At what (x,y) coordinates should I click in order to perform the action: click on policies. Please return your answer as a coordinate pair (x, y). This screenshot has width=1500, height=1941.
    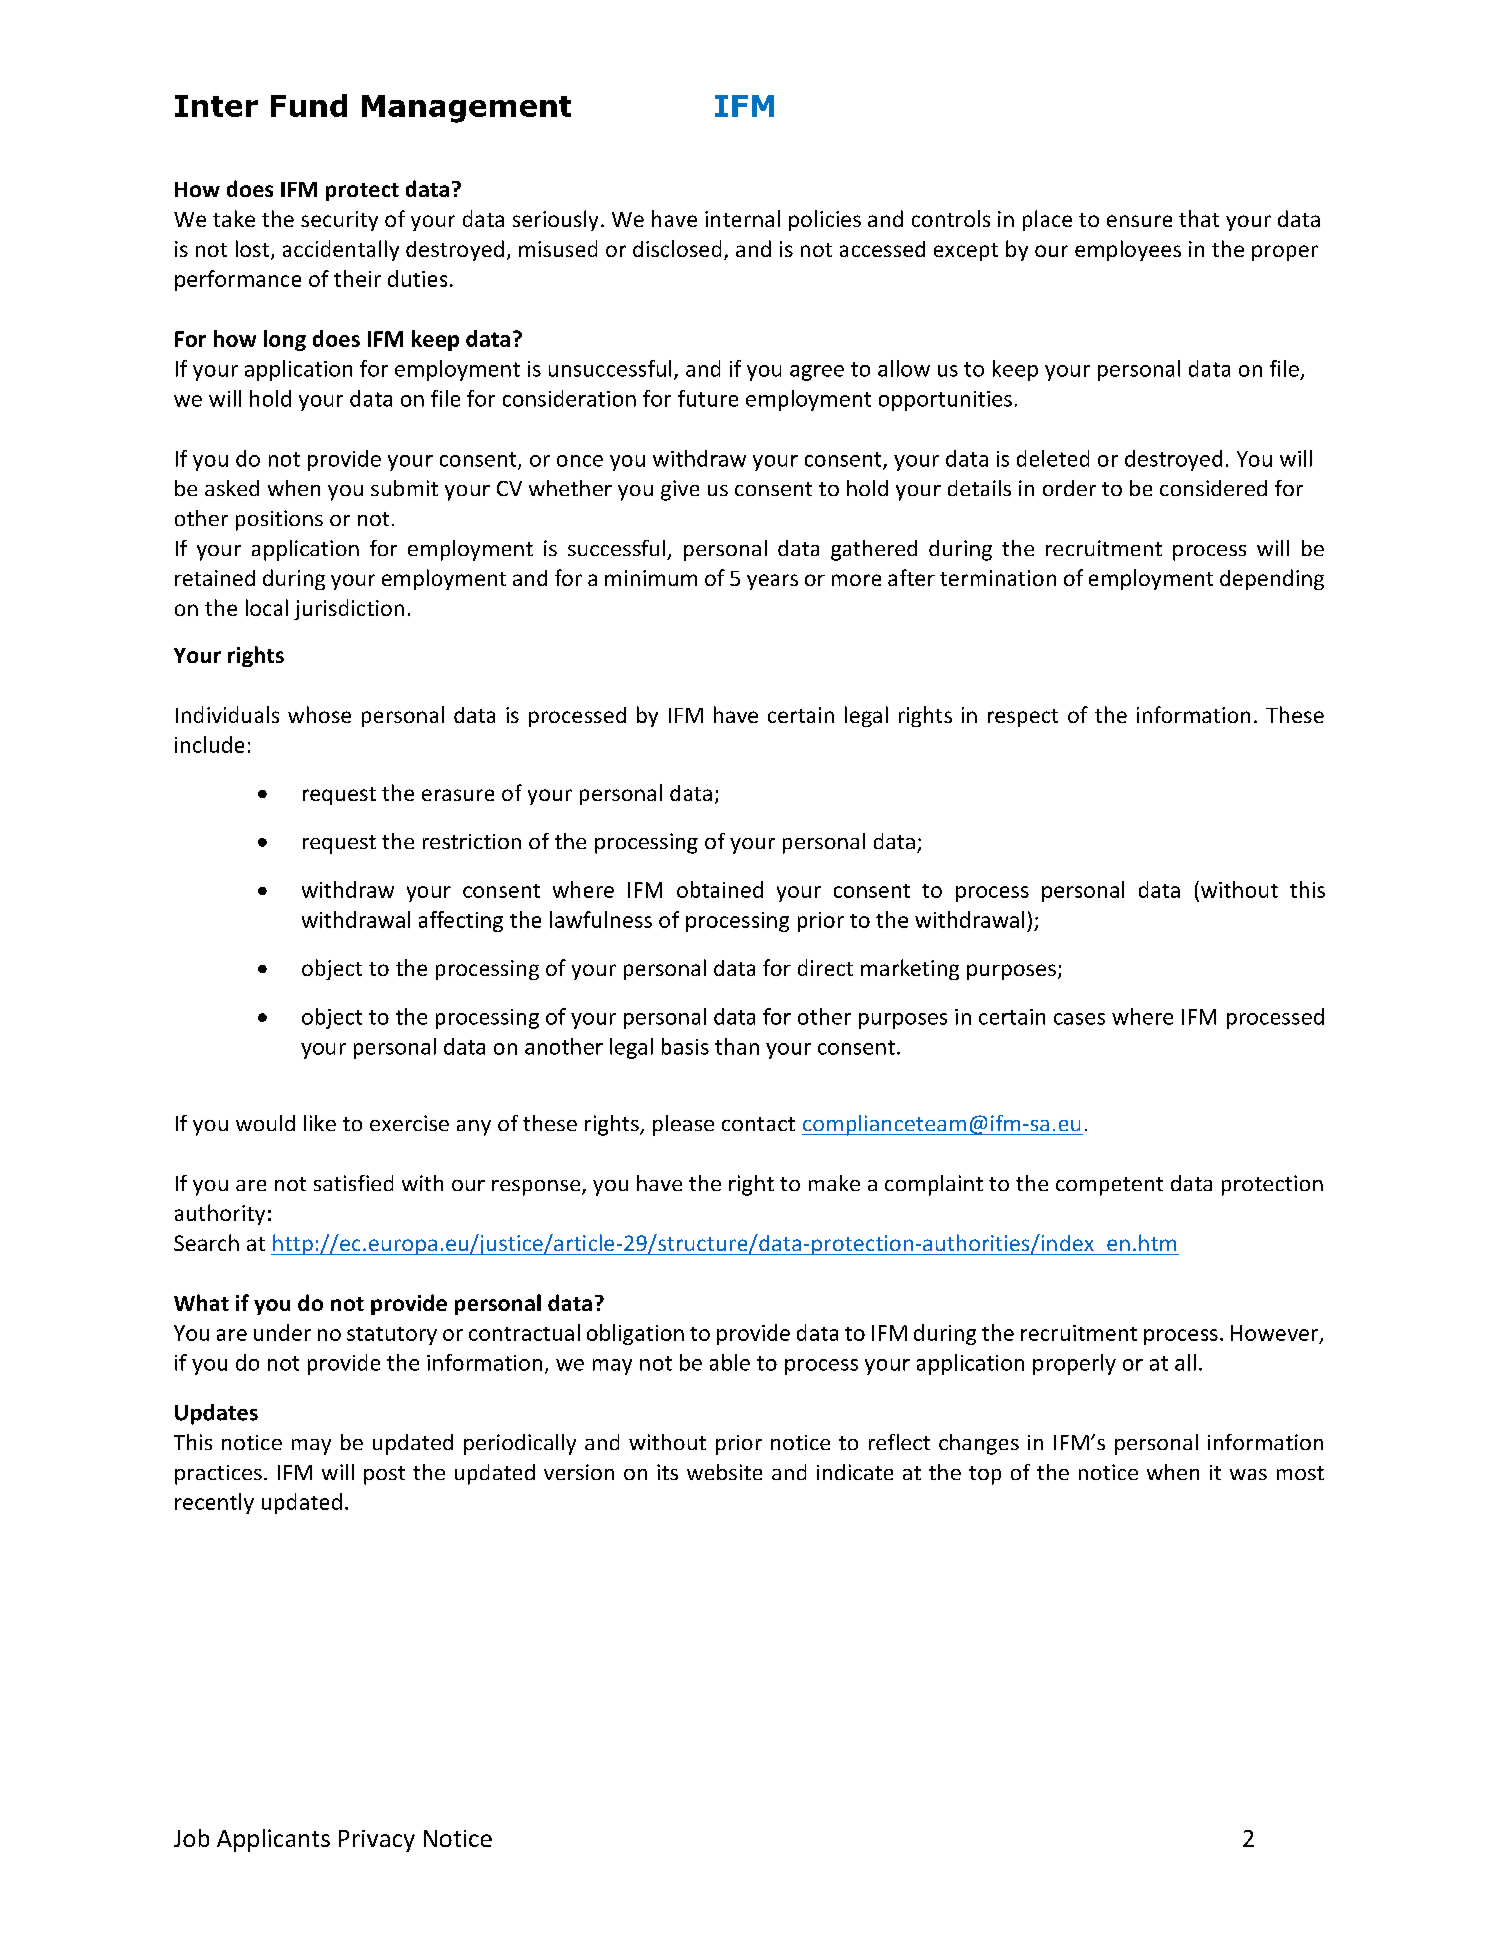
    Looking at the image, I should click on (825, 220).
